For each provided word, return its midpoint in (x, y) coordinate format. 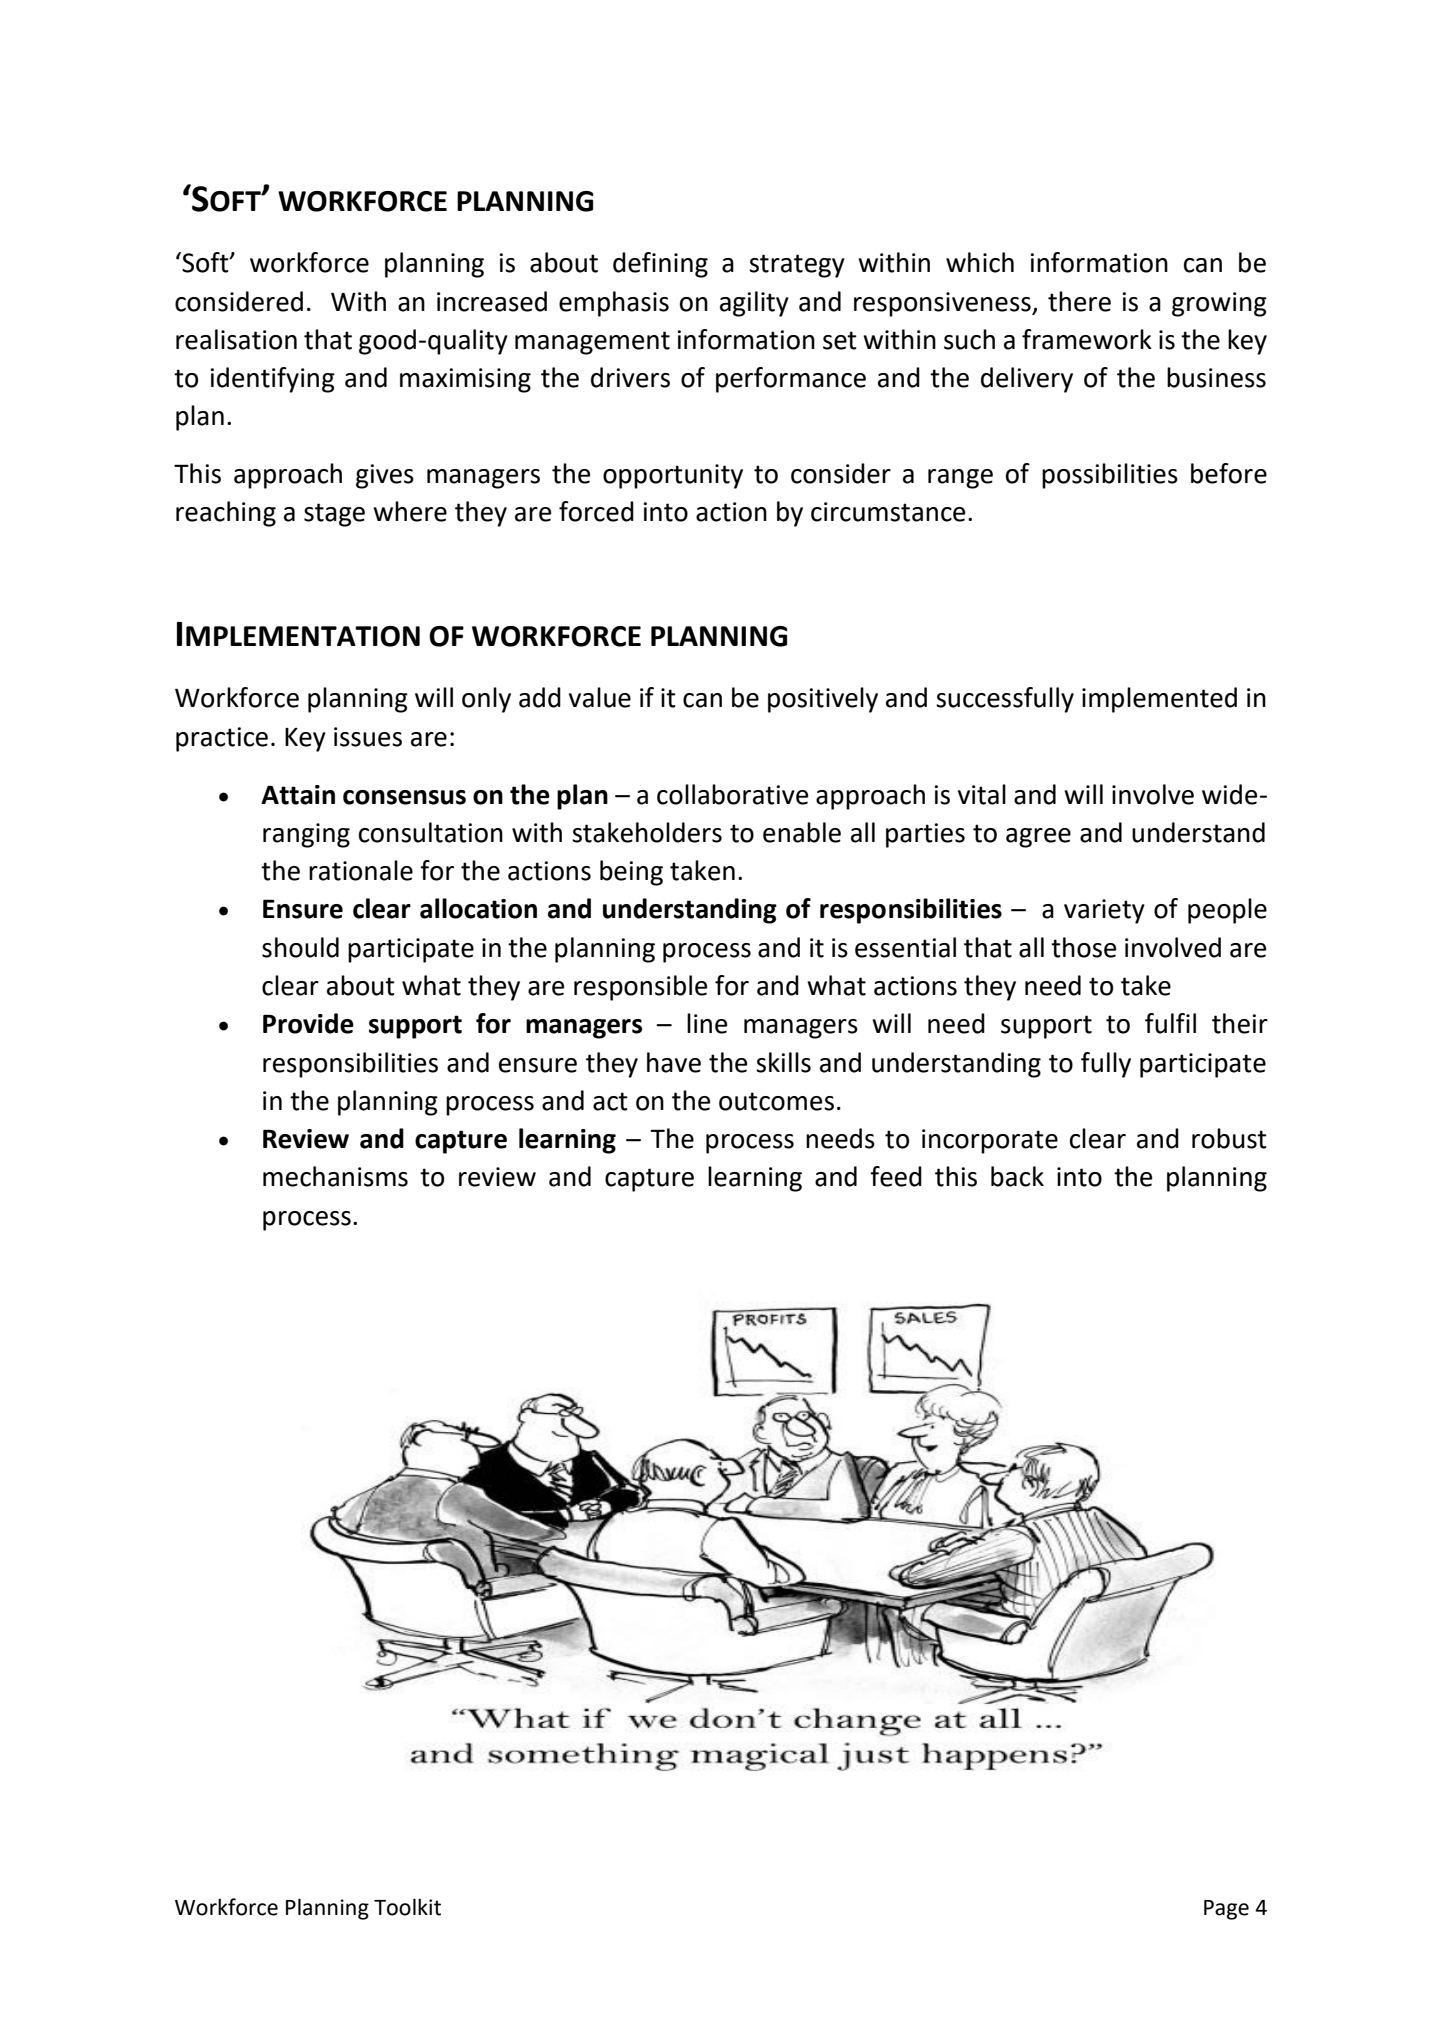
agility (754, 304)
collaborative (732, 794)
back (1017, 1176)
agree (1038, 838)
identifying (272, 380)
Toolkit (407, 1907)
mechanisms (335, 1176)
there (1079, 301)
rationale (361, 870)
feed (896, 1176)
